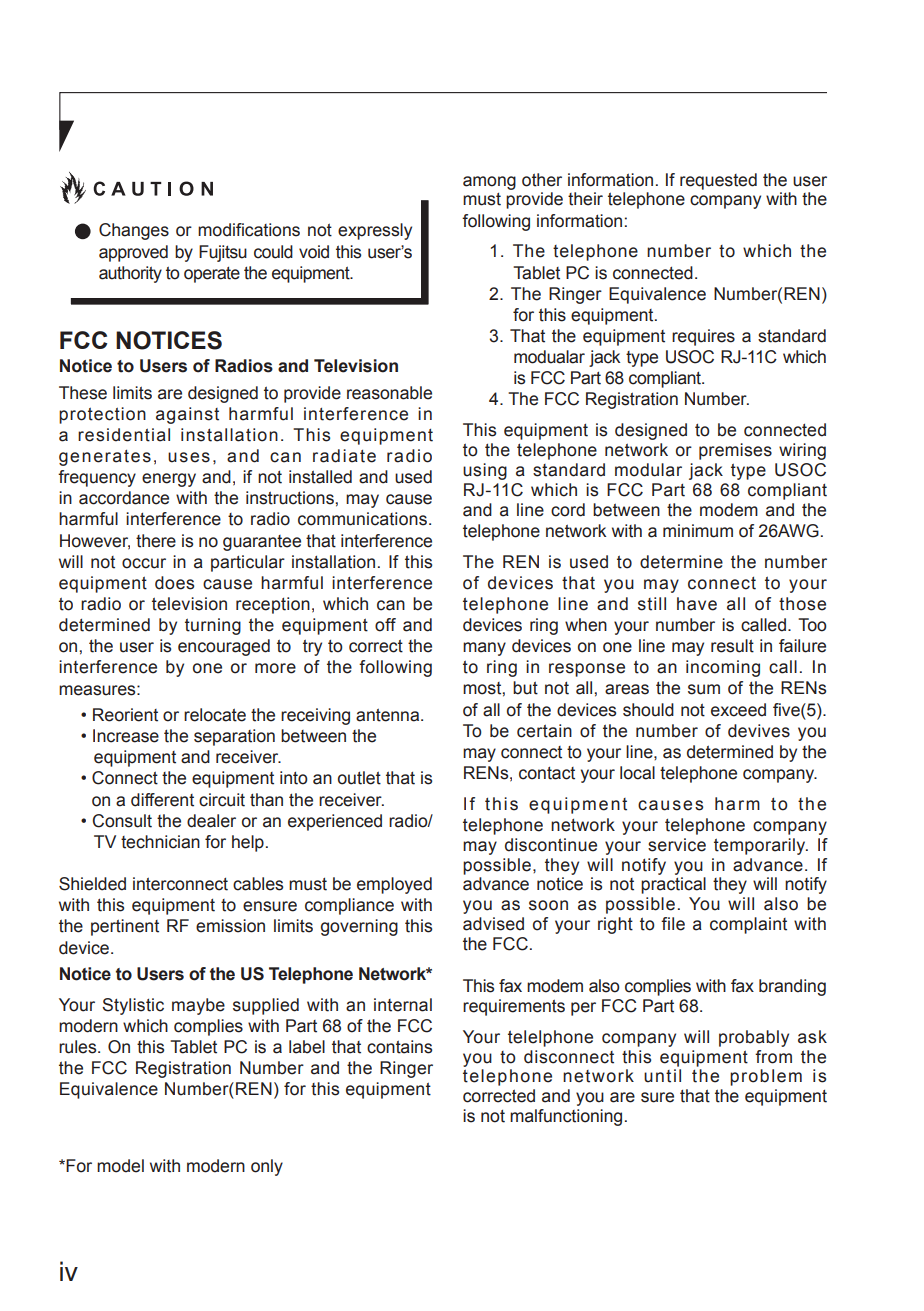 This page has height=1311, width=924. What do you see at coordinates (120, 1166) in the page?
I see `model` at bounding box center [120, 1166].
